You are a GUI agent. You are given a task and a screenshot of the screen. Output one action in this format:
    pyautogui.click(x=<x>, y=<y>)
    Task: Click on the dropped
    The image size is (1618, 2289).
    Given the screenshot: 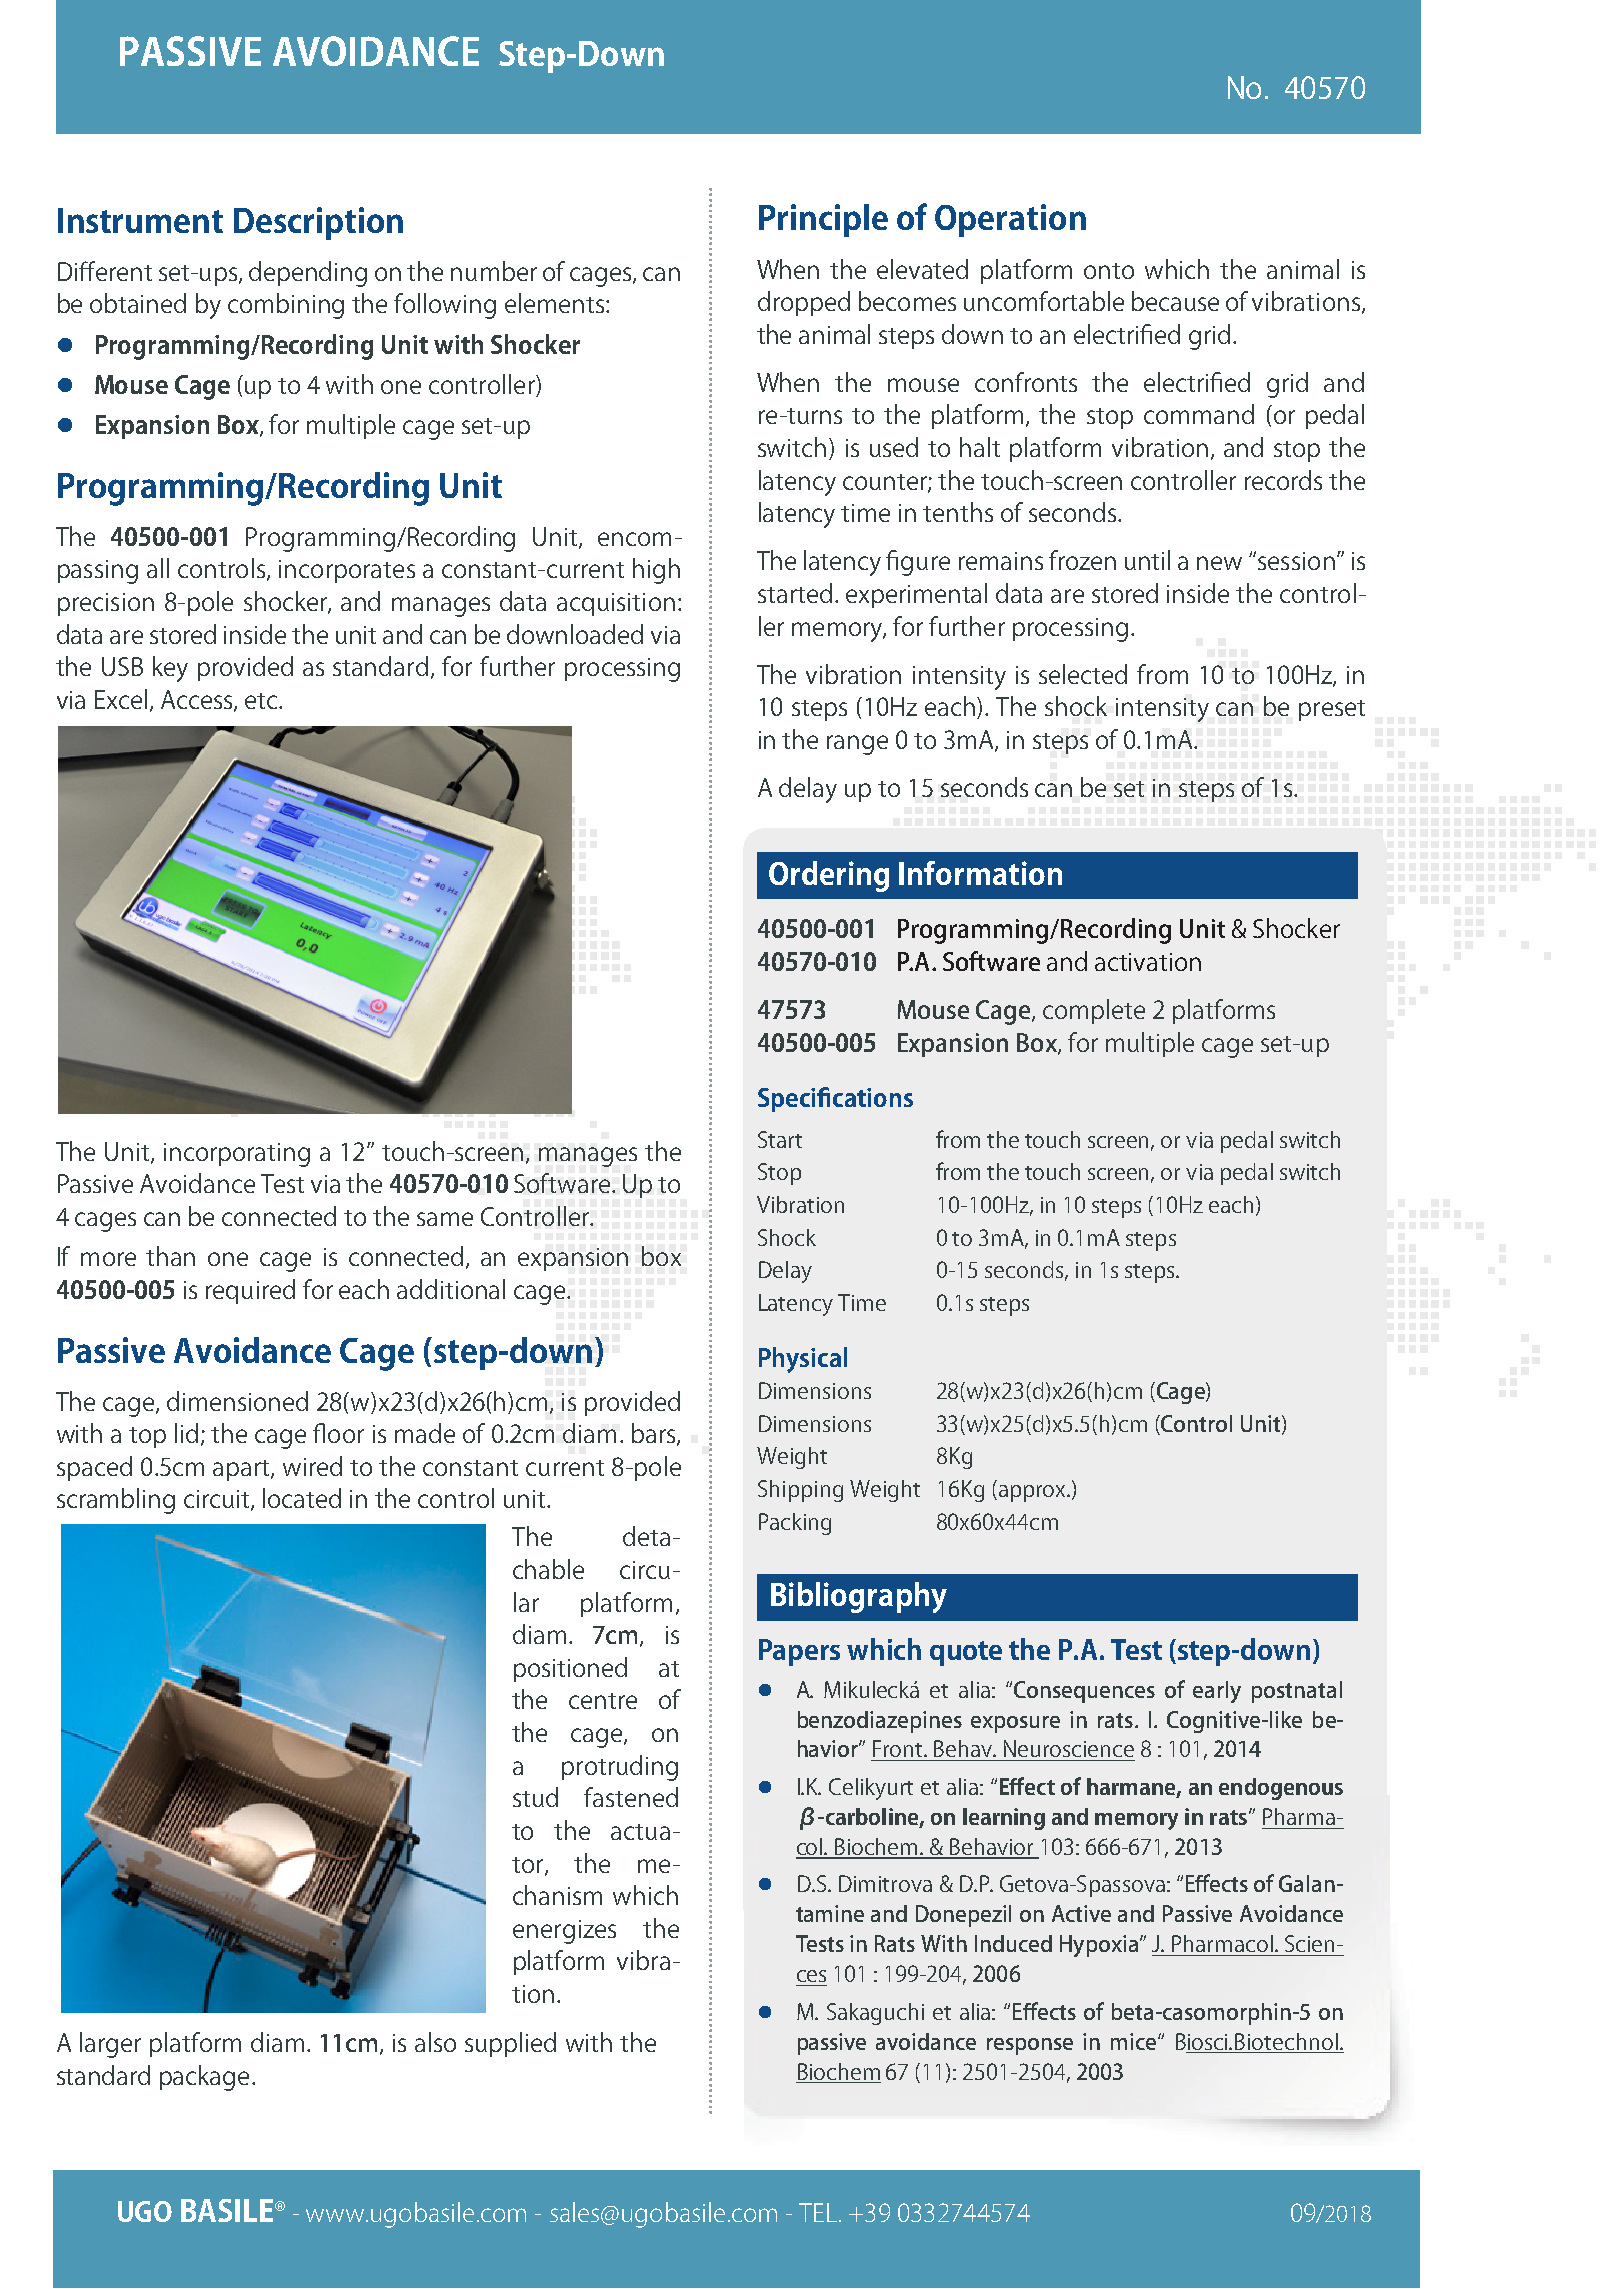 What is the action you would take?
    pyautogui.click(x=804, y=303)
